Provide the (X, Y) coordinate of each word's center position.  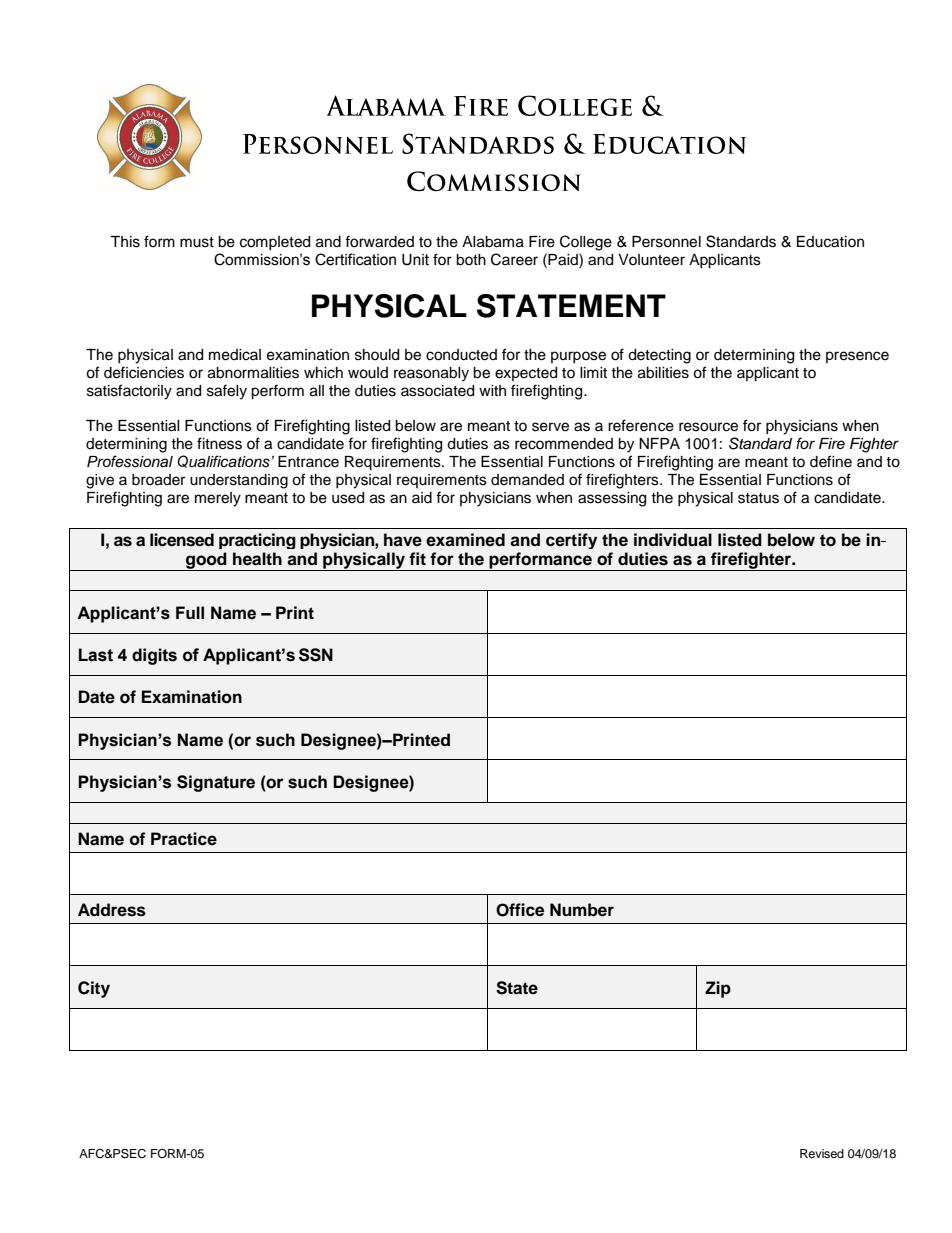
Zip (718, 989)
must (197, 242)
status (758, 498)
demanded (527, 480)
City (94, 989)
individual (673, 540)
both (471, 260)
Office (520, 910)
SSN (316, 655)
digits (154, 656)
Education (830, 242)
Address (112, 910)
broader (158, 480)
